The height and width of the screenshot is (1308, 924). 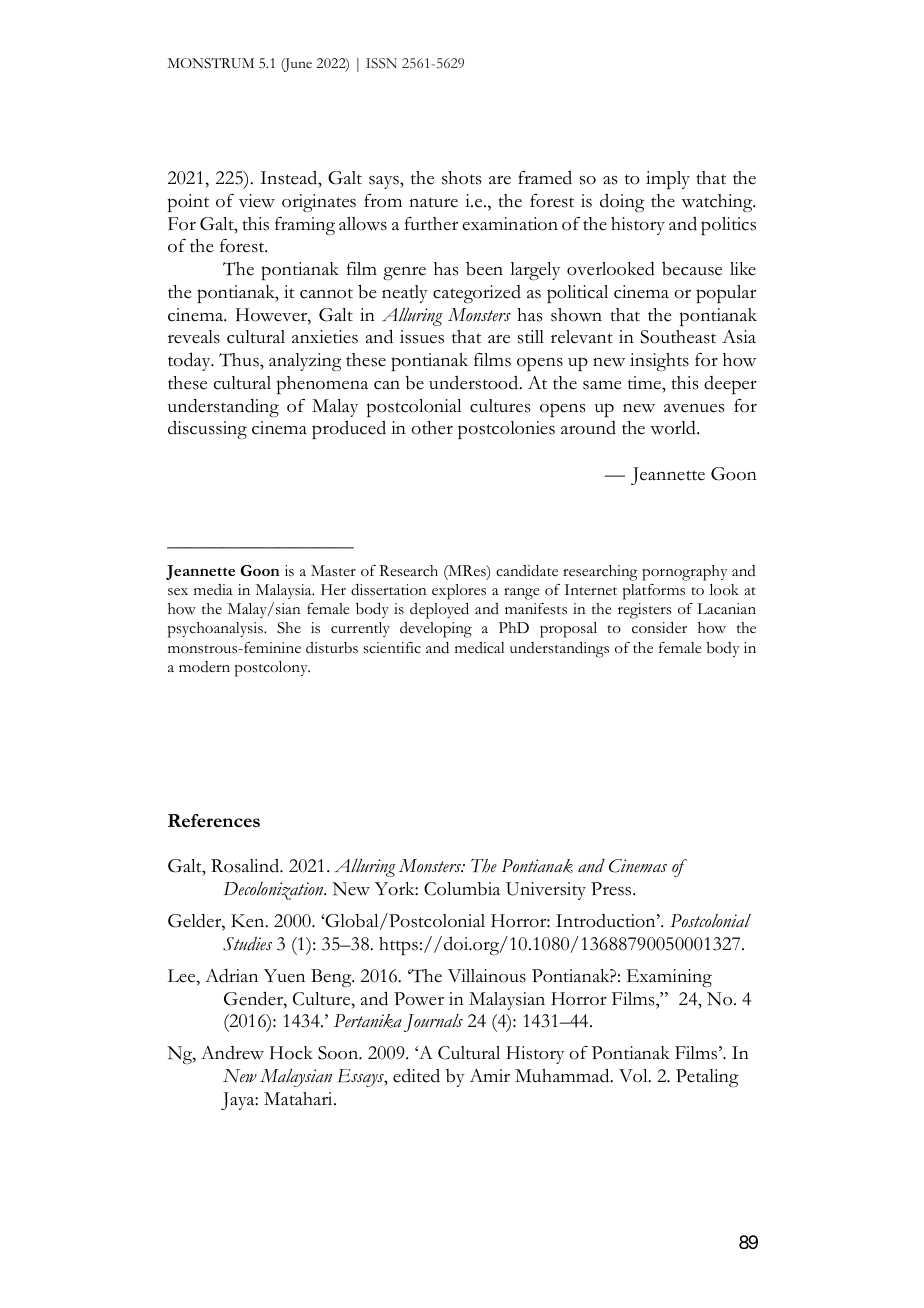 What do you see at coordinates (612, 889) in the screenshot?
I see `Press` at bounding box center [612, 889].
